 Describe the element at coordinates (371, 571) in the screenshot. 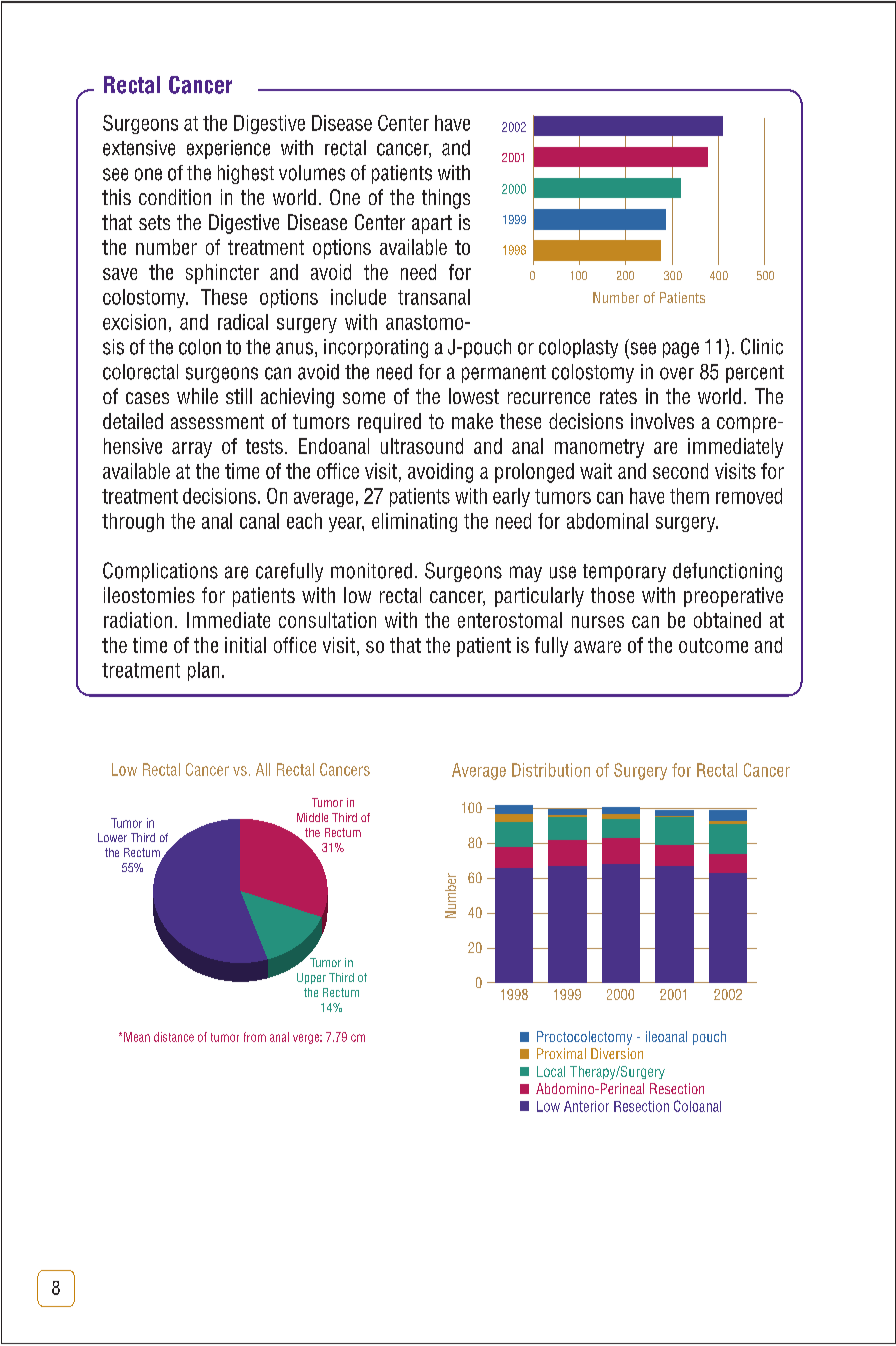

I see `monitored` at that location.
